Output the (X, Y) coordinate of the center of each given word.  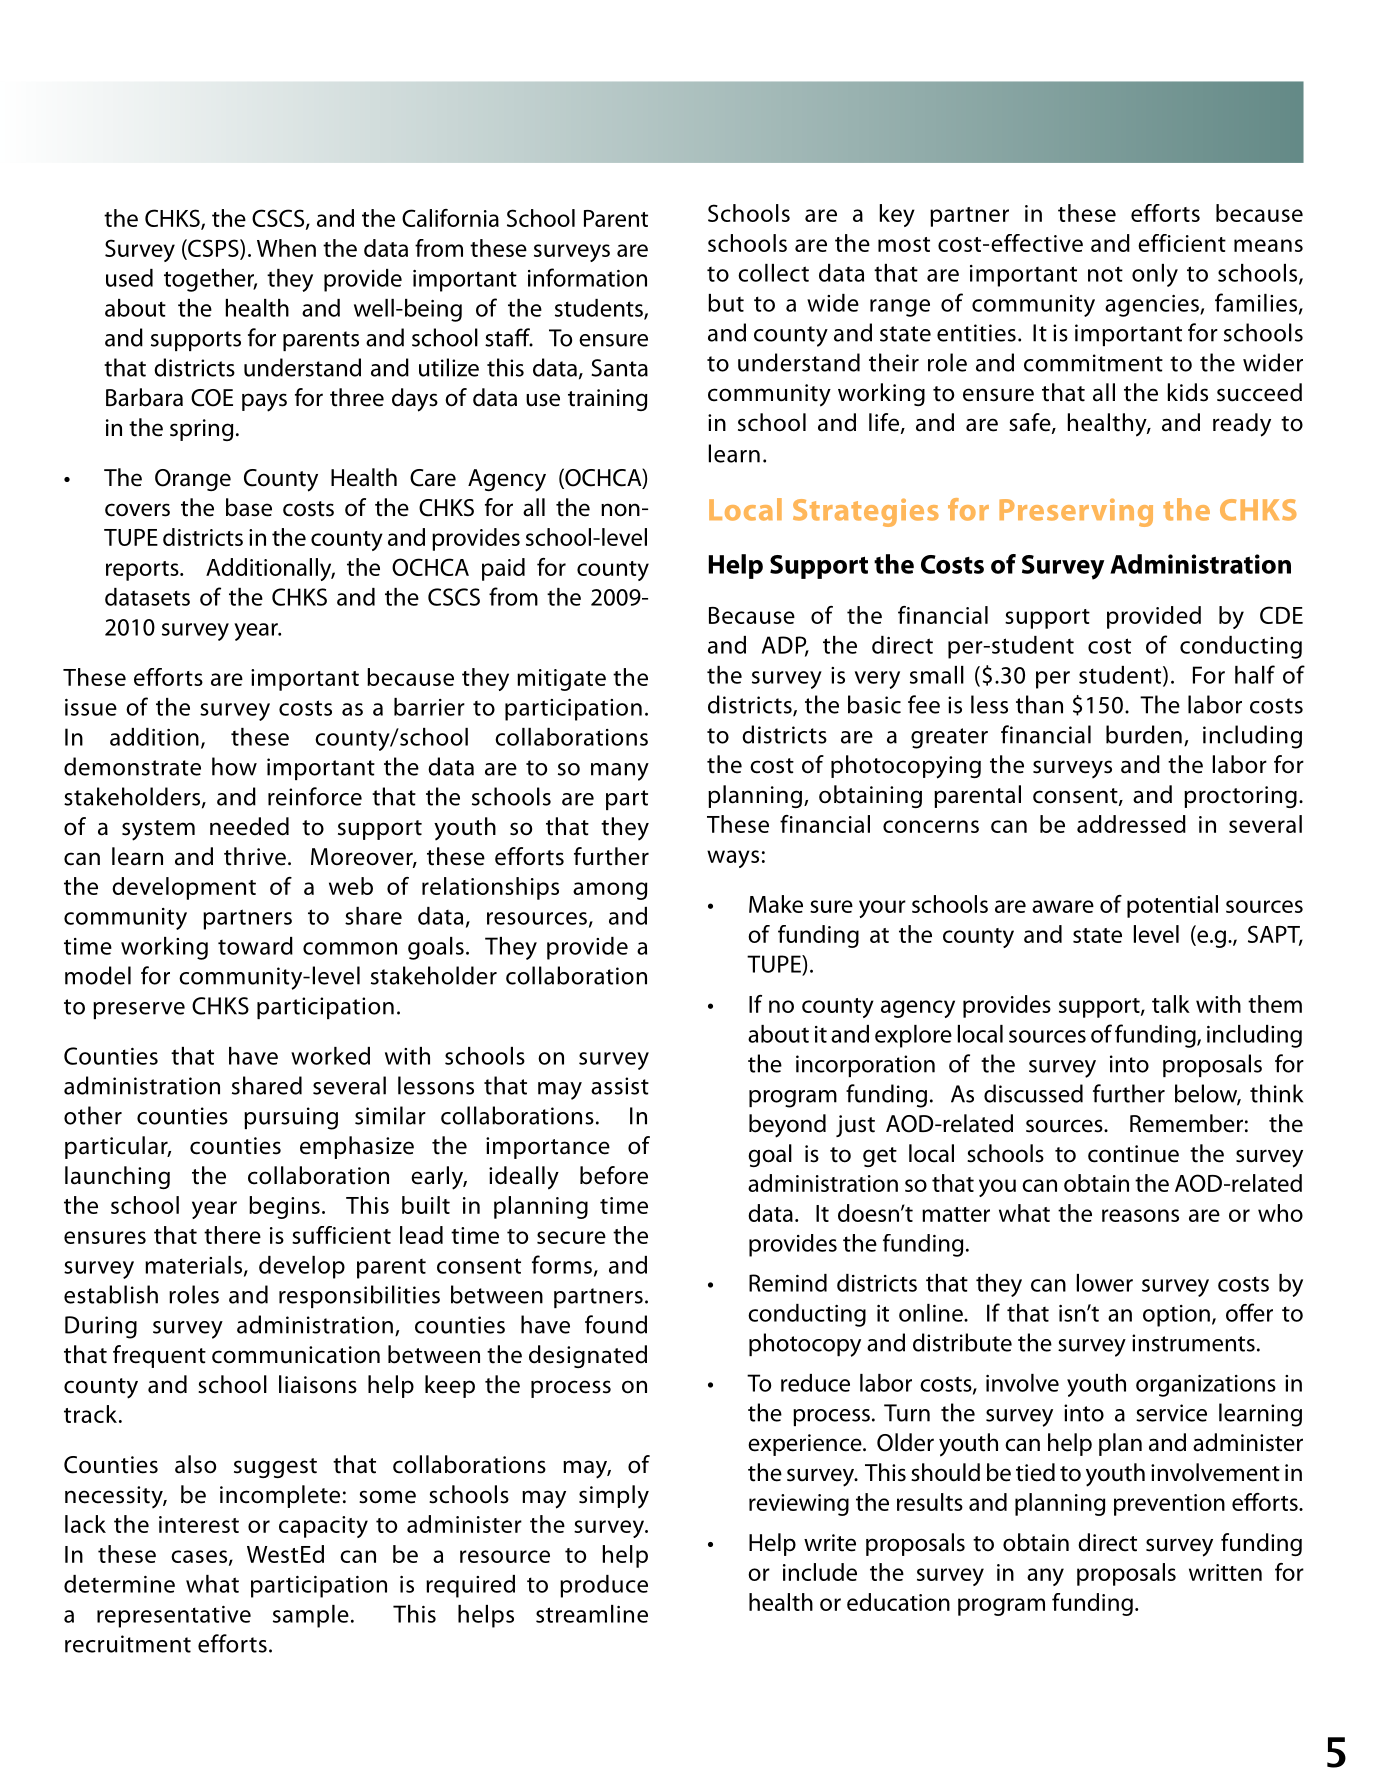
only (1155, 275)
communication (296, 1355)
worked (330, 1056)
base (249, 507)
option (1176, 1316)
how (234, 766)
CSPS (213, 249)
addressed (1131, 824)
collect (773, 273)
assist (620, 1086)
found (616, 1324)
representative (174, 1617)
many (620, 772)
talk (1171, 1004)
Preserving (1076, 512)
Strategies (866, 512)
